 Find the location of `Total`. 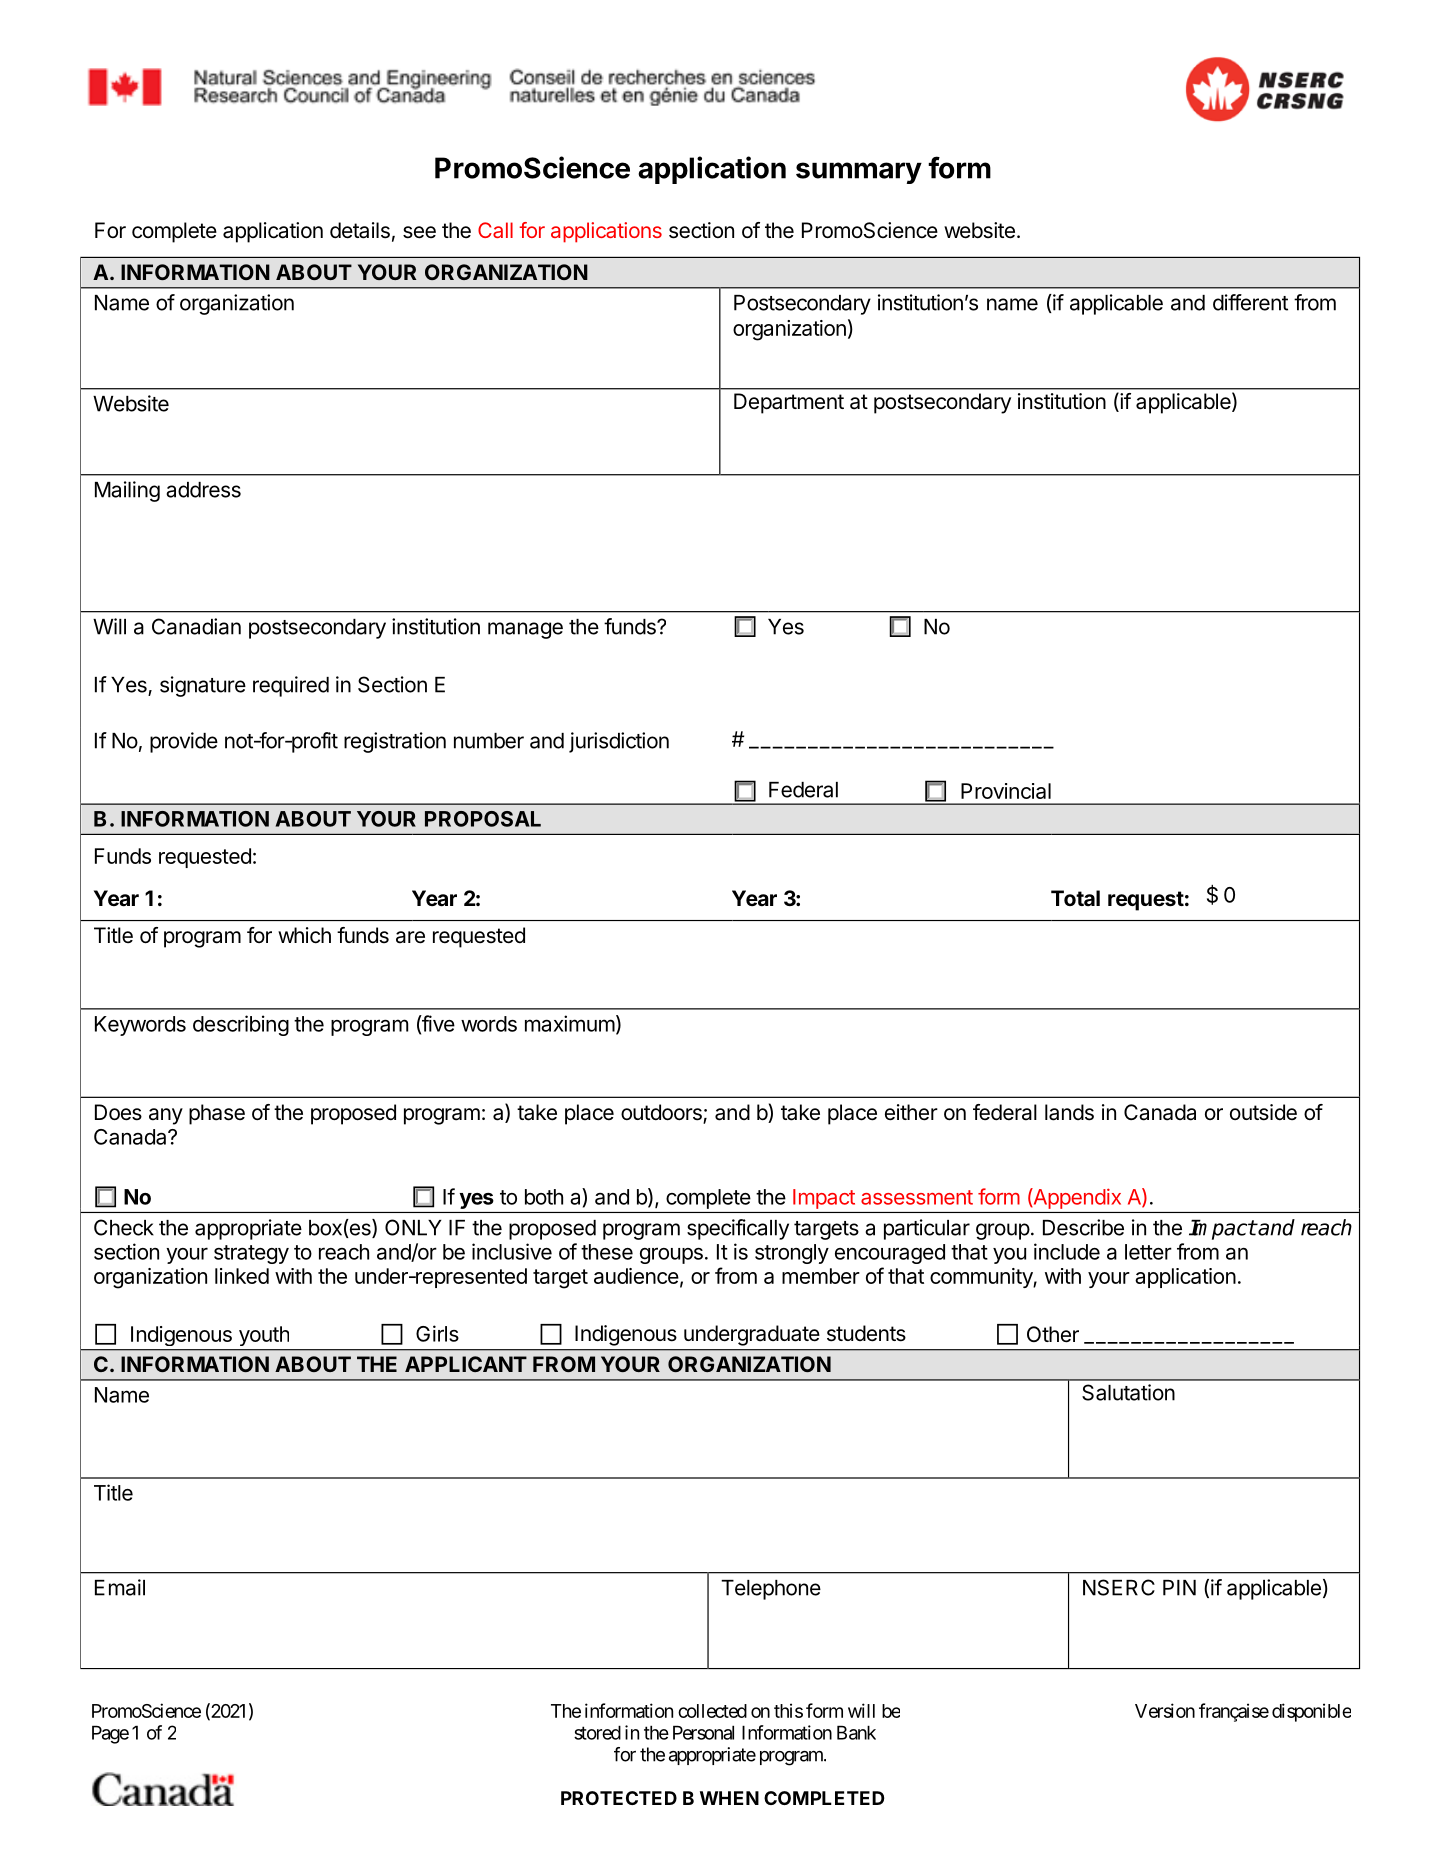

Total is located at coordinates (1075, 898).
